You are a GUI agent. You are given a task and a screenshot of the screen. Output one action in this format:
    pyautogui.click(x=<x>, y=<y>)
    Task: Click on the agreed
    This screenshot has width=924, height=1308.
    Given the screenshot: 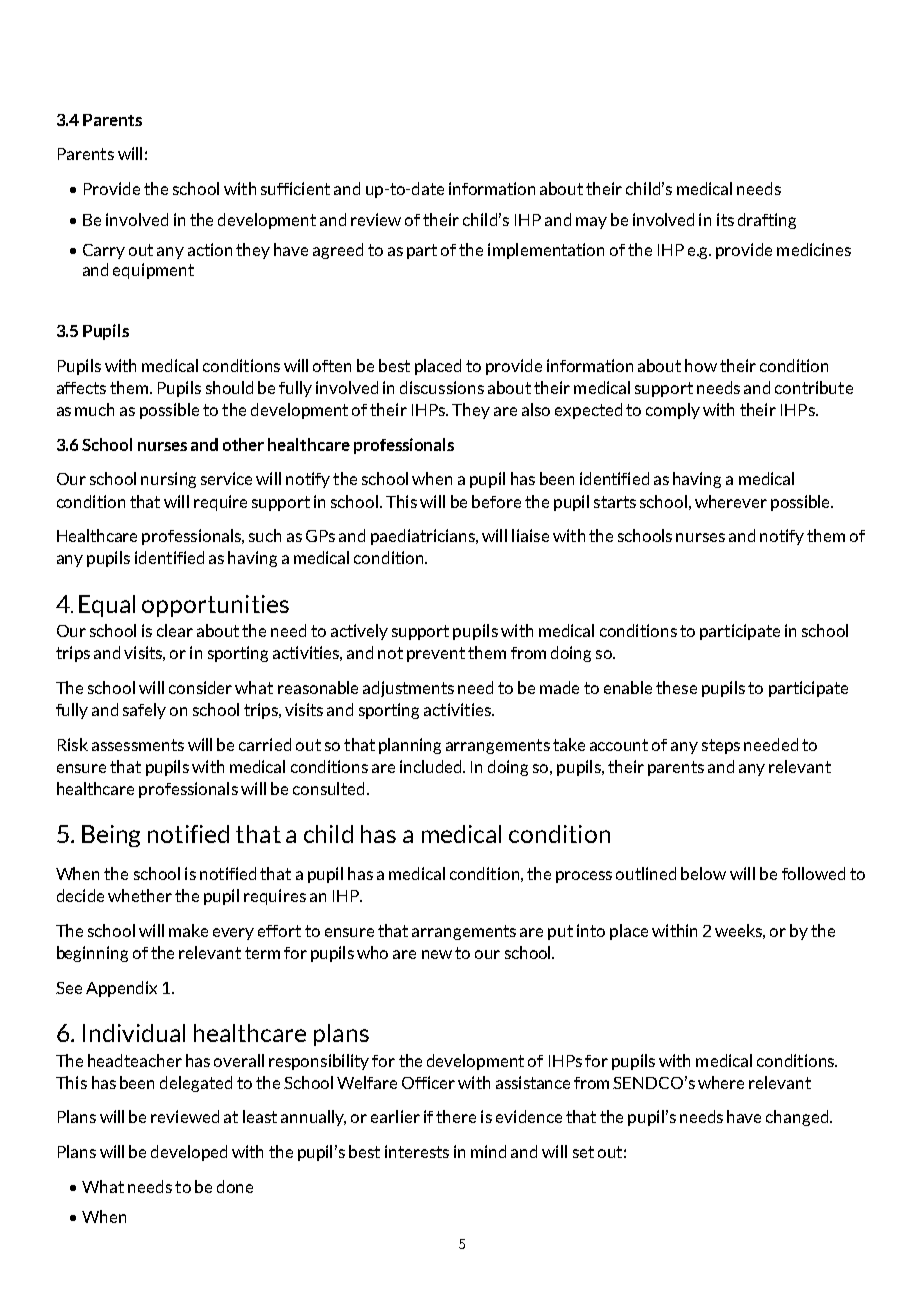 What is the action you would take?
    pyautogui.click(x=338, y=251)
